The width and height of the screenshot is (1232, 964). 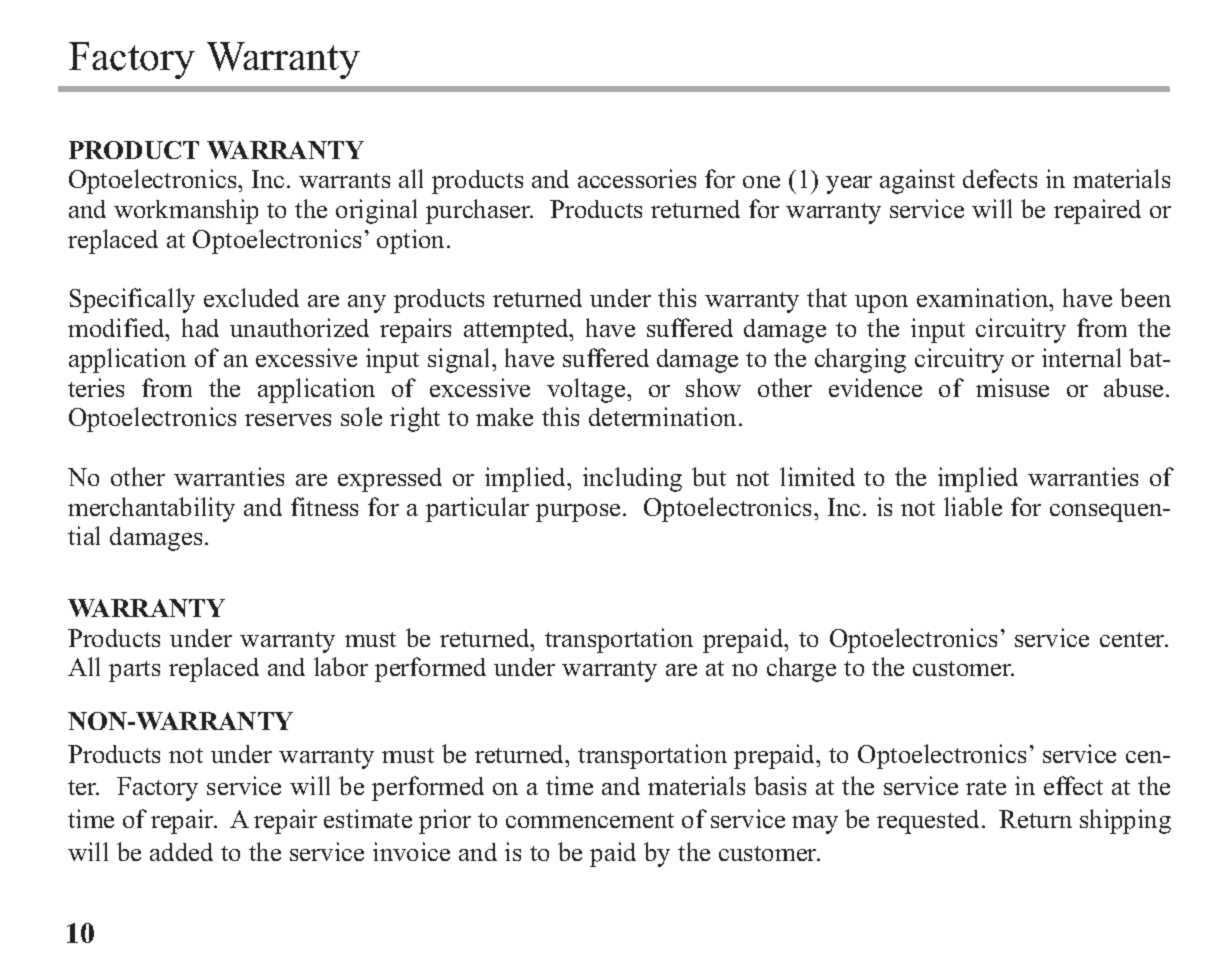 What do you see at coordinates (637, 178) in the screenshot?
I see `accessories` at bounding box center [637, 178].
